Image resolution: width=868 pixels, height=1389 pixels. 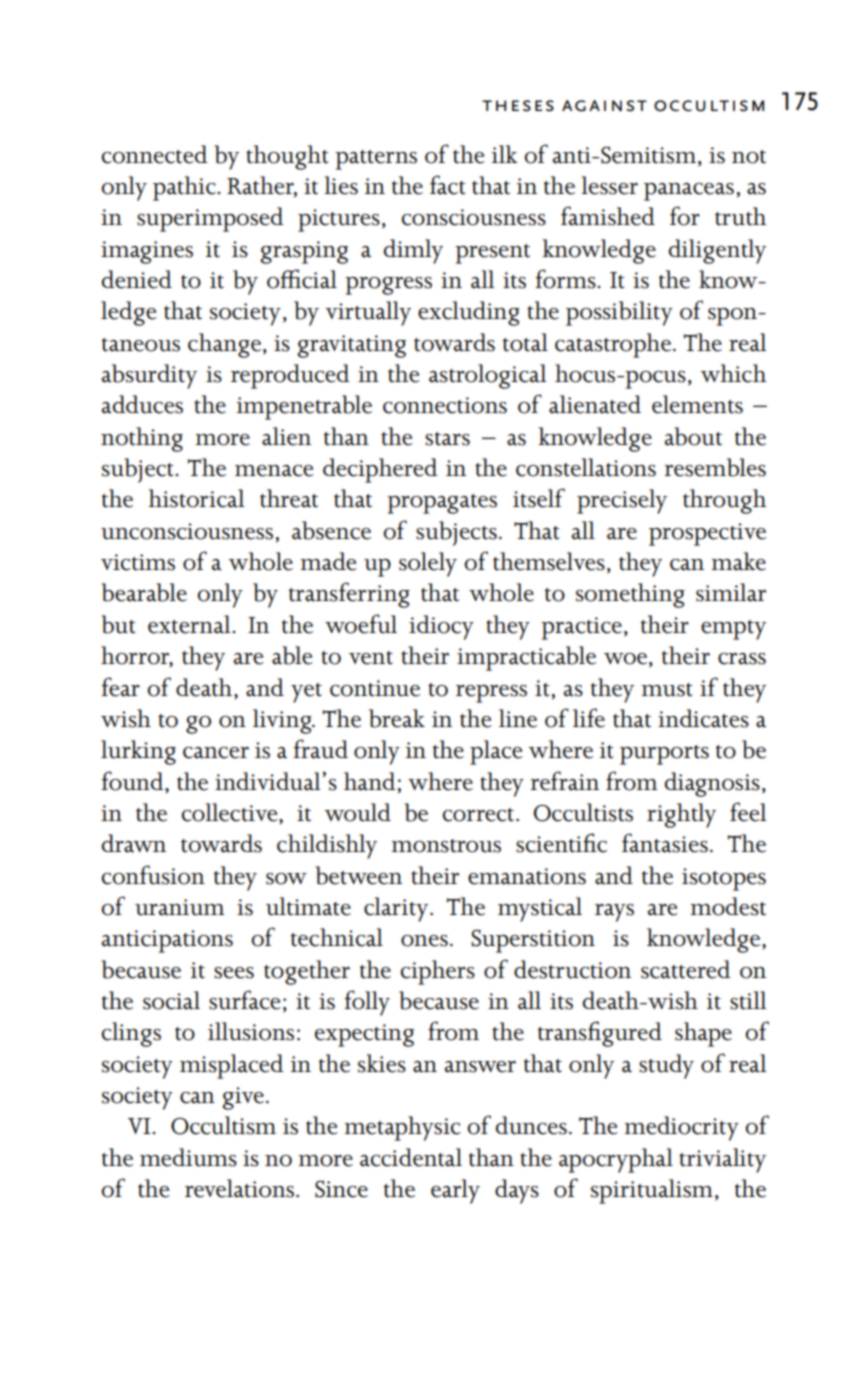 What do you see at coordinates (188, 1157) in the screenshot?
I see `mediums` at bounding box center [188, 1157].
